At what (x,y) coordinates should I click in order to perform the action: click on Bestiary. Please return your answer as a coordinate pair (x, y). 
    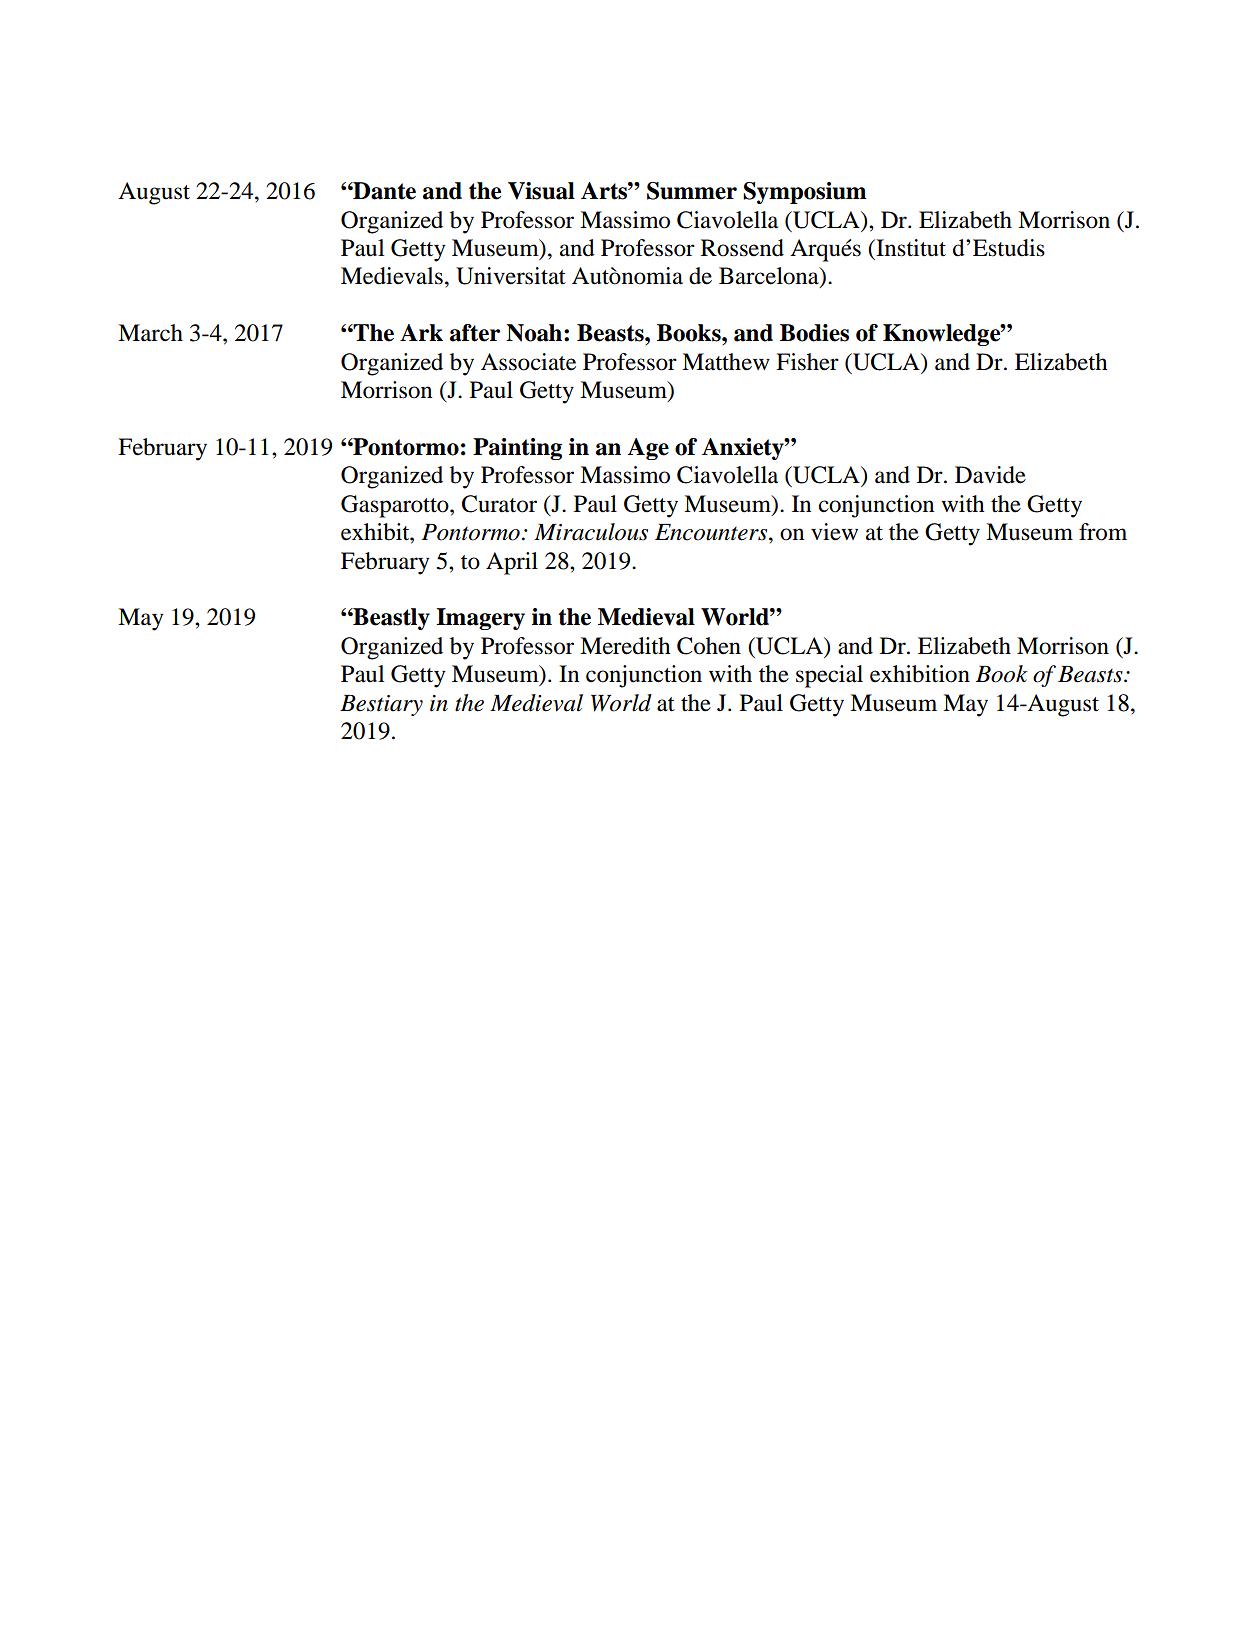
    Looking at the image, I should click on (381, 705).
